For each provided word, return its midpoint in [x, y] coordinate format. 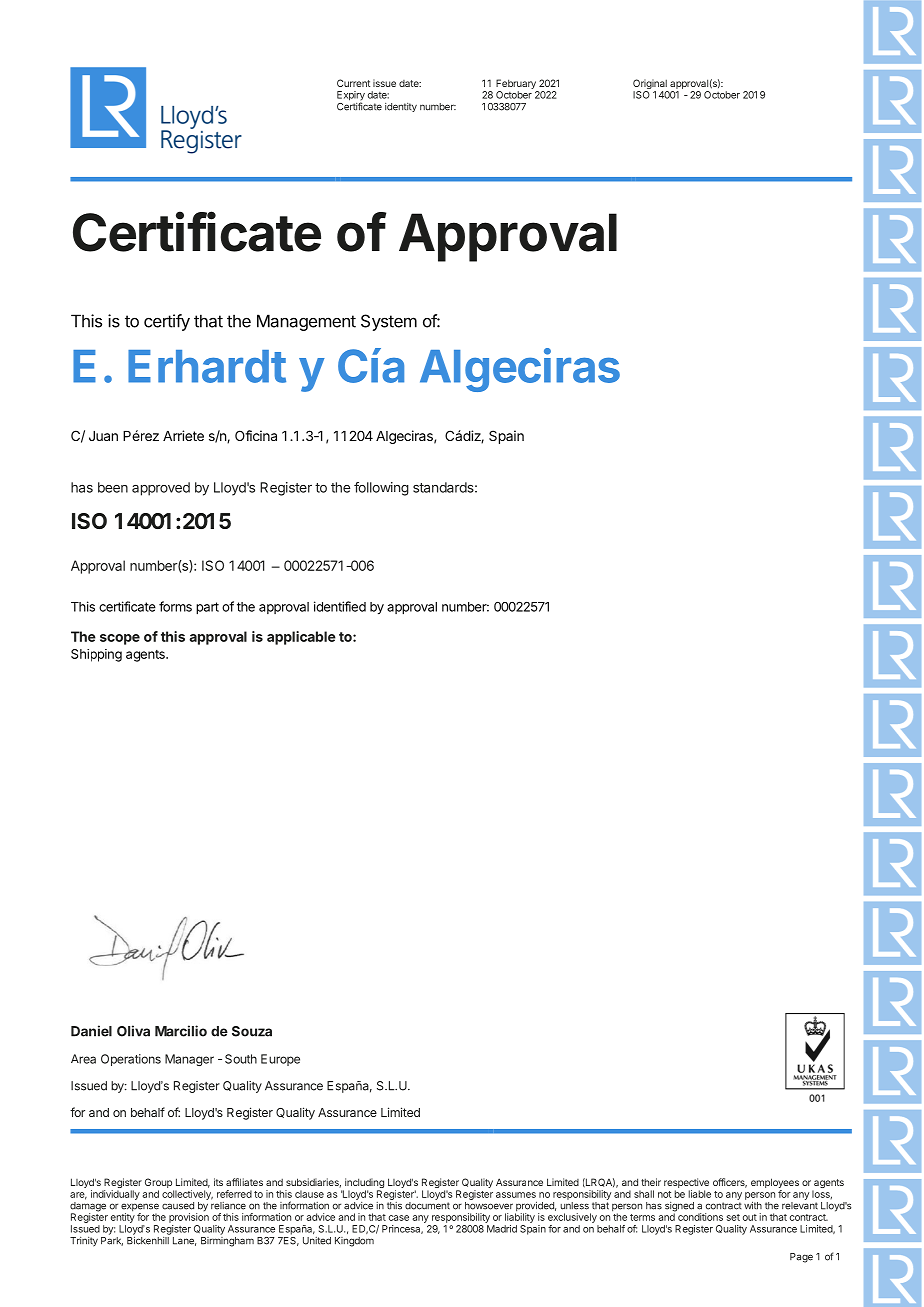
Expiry [351, 97]
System [389, 322]
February [517, 85]
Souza [252, 1031]
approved [161, 489]
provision [189, 1217]
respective [686, 1184]
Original [651, 85]
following [381, 489]
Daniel [91, 1031]
